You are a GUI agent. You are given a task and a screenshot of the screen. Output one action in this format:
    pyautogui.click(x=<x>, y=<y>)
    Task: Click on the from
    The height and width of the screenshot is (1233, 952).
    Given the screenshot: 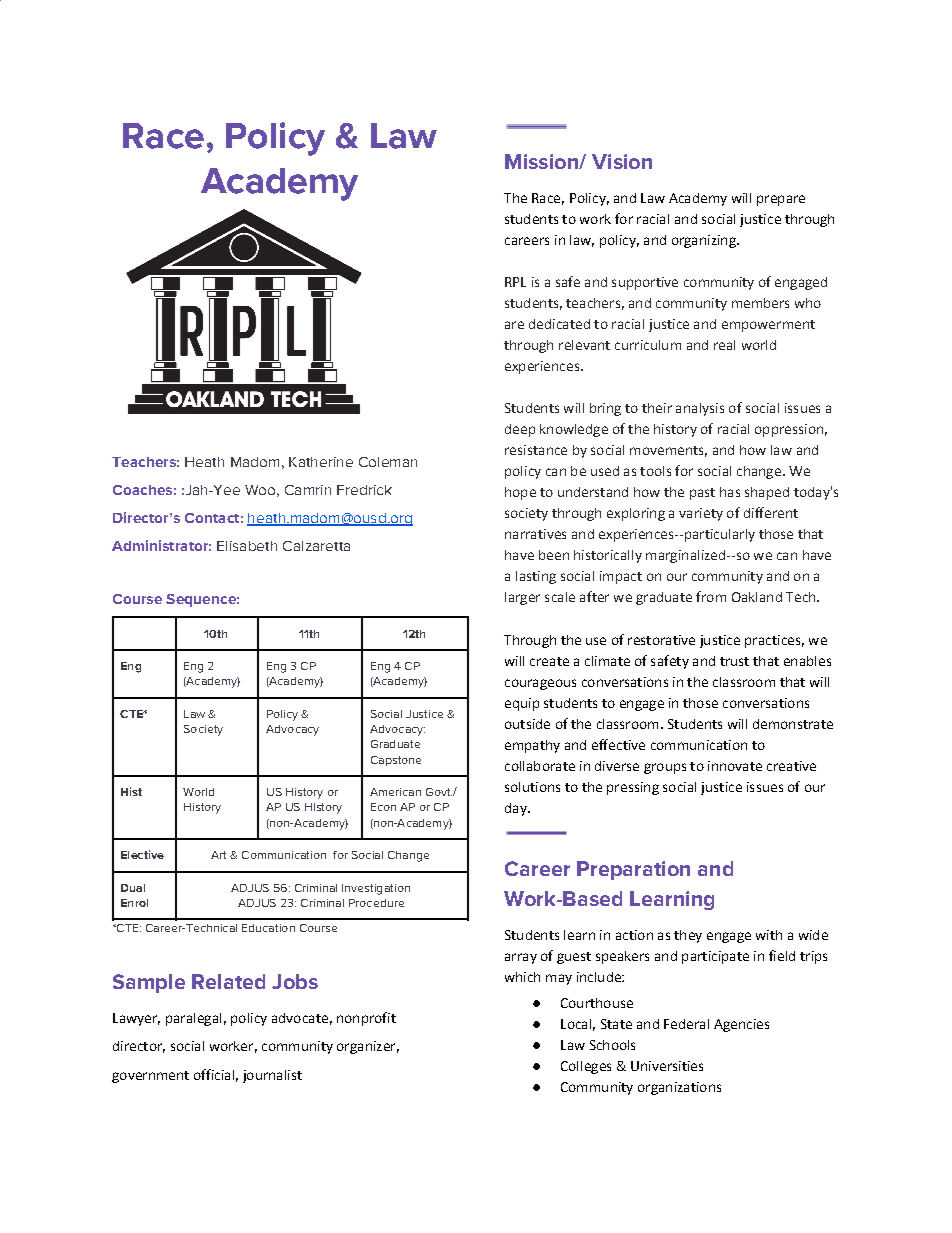 What is the action you would take?
    pyautogui.click(x=711, y=596)
